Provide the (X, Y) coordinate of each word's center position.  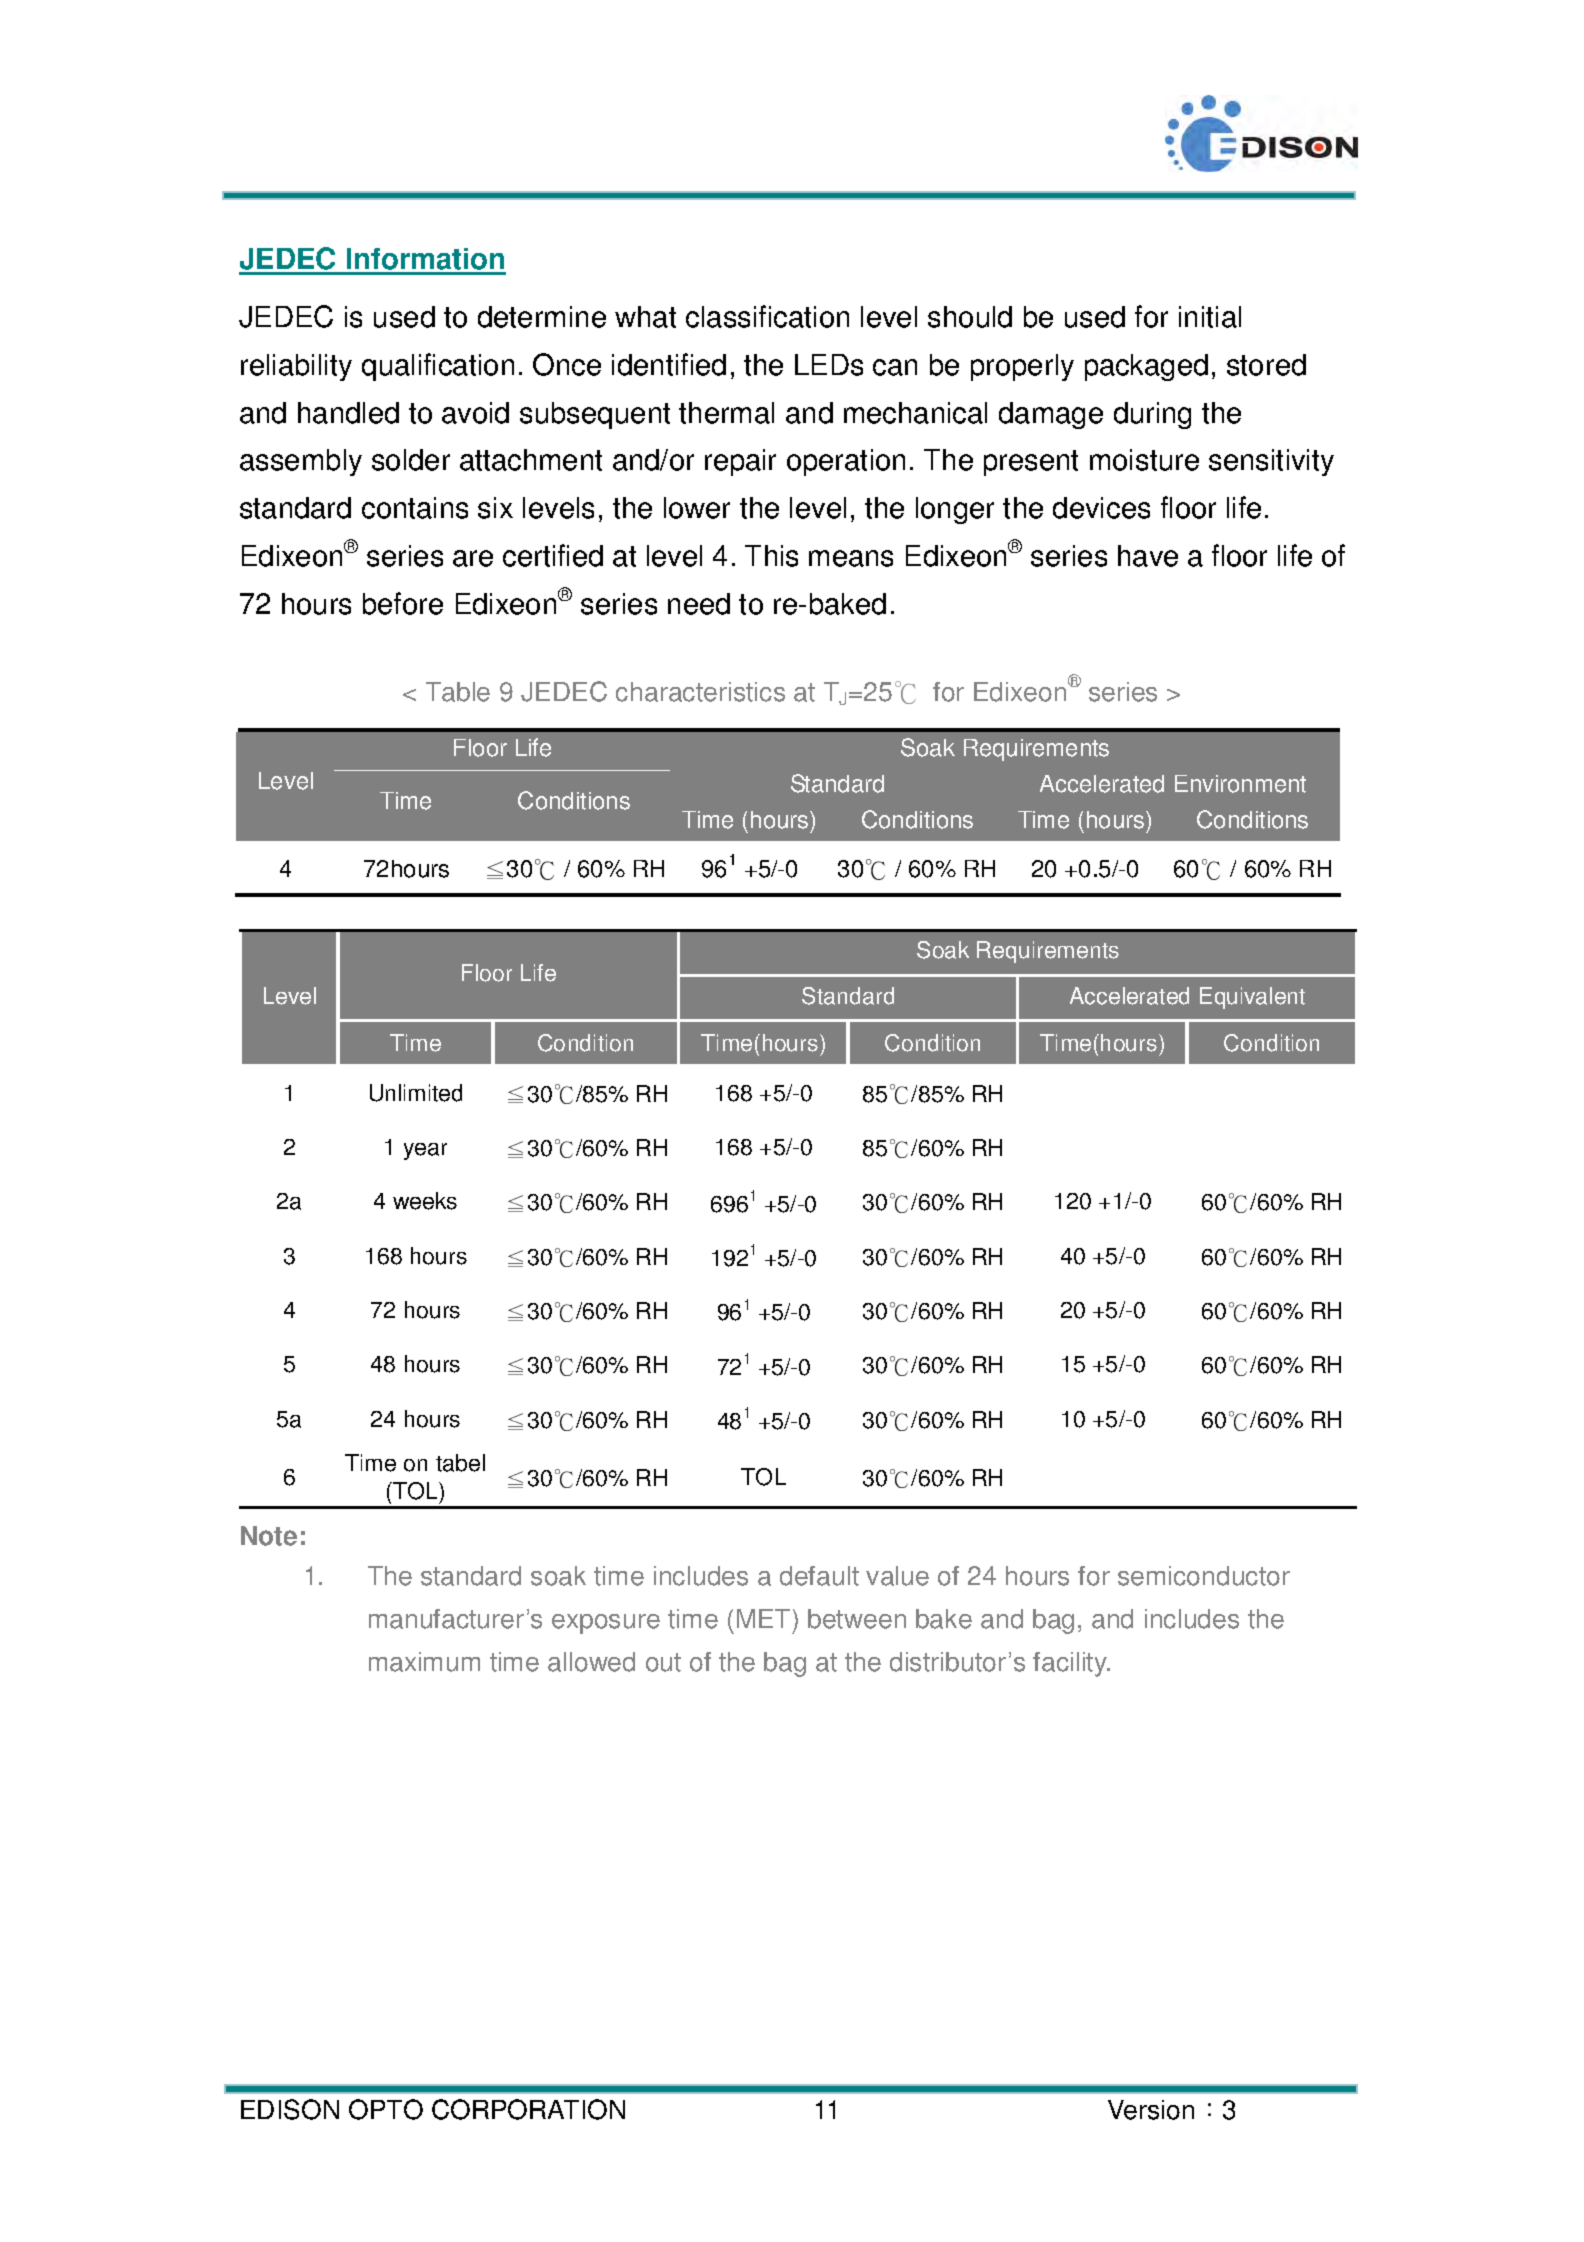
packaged (1146, 367)
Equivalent (1252, 998)
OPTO (386, 2109)
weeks (425, 1201)
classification (767, 316)
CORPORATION (528, 2109)
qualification (438, 367)
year (425, 1151)
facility (1071, 1664)
